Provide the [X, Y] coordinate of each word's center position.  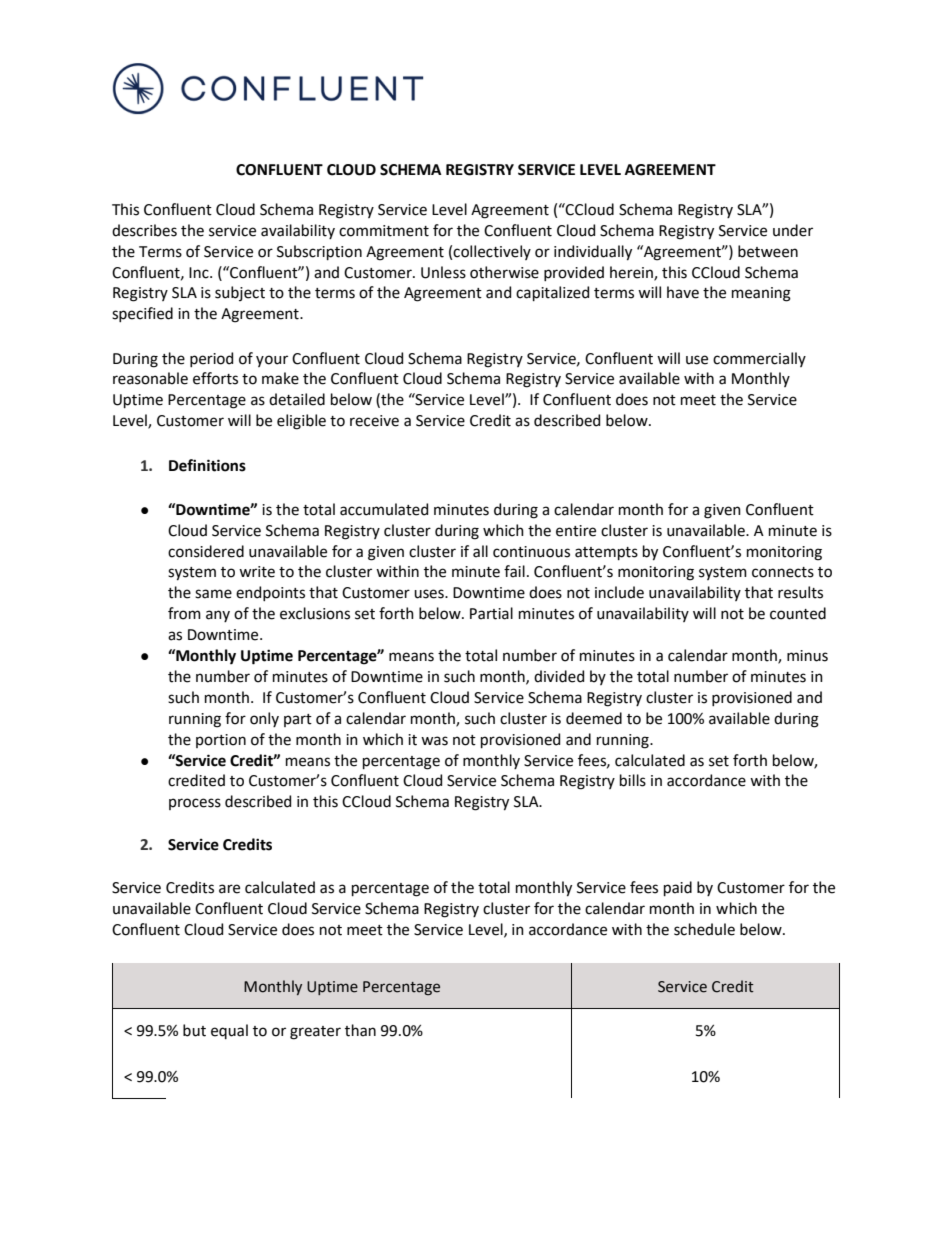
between [768, 251]
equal [229, 1031]
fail [514, 571]
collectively [492, 252]
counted [798, 613]
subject [240, 293]
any [218, 616]
